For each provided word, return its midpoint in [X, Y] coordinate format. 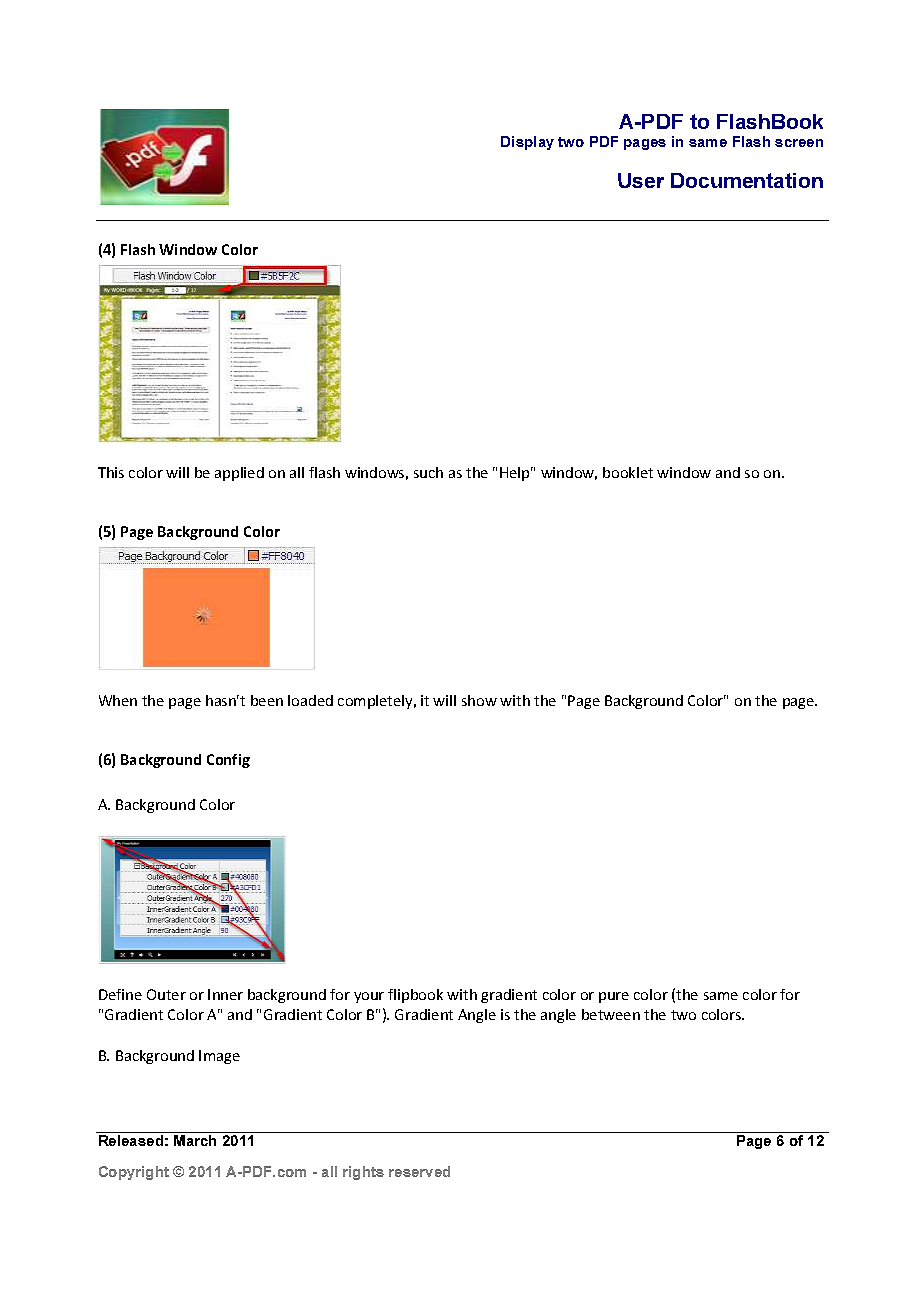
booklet [628, 472]
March [195, 1140]
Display [527, 143]
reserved [419, 1171]
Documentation [747, 180]
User [641, 180]
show [479, 700]
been [267, 700]
